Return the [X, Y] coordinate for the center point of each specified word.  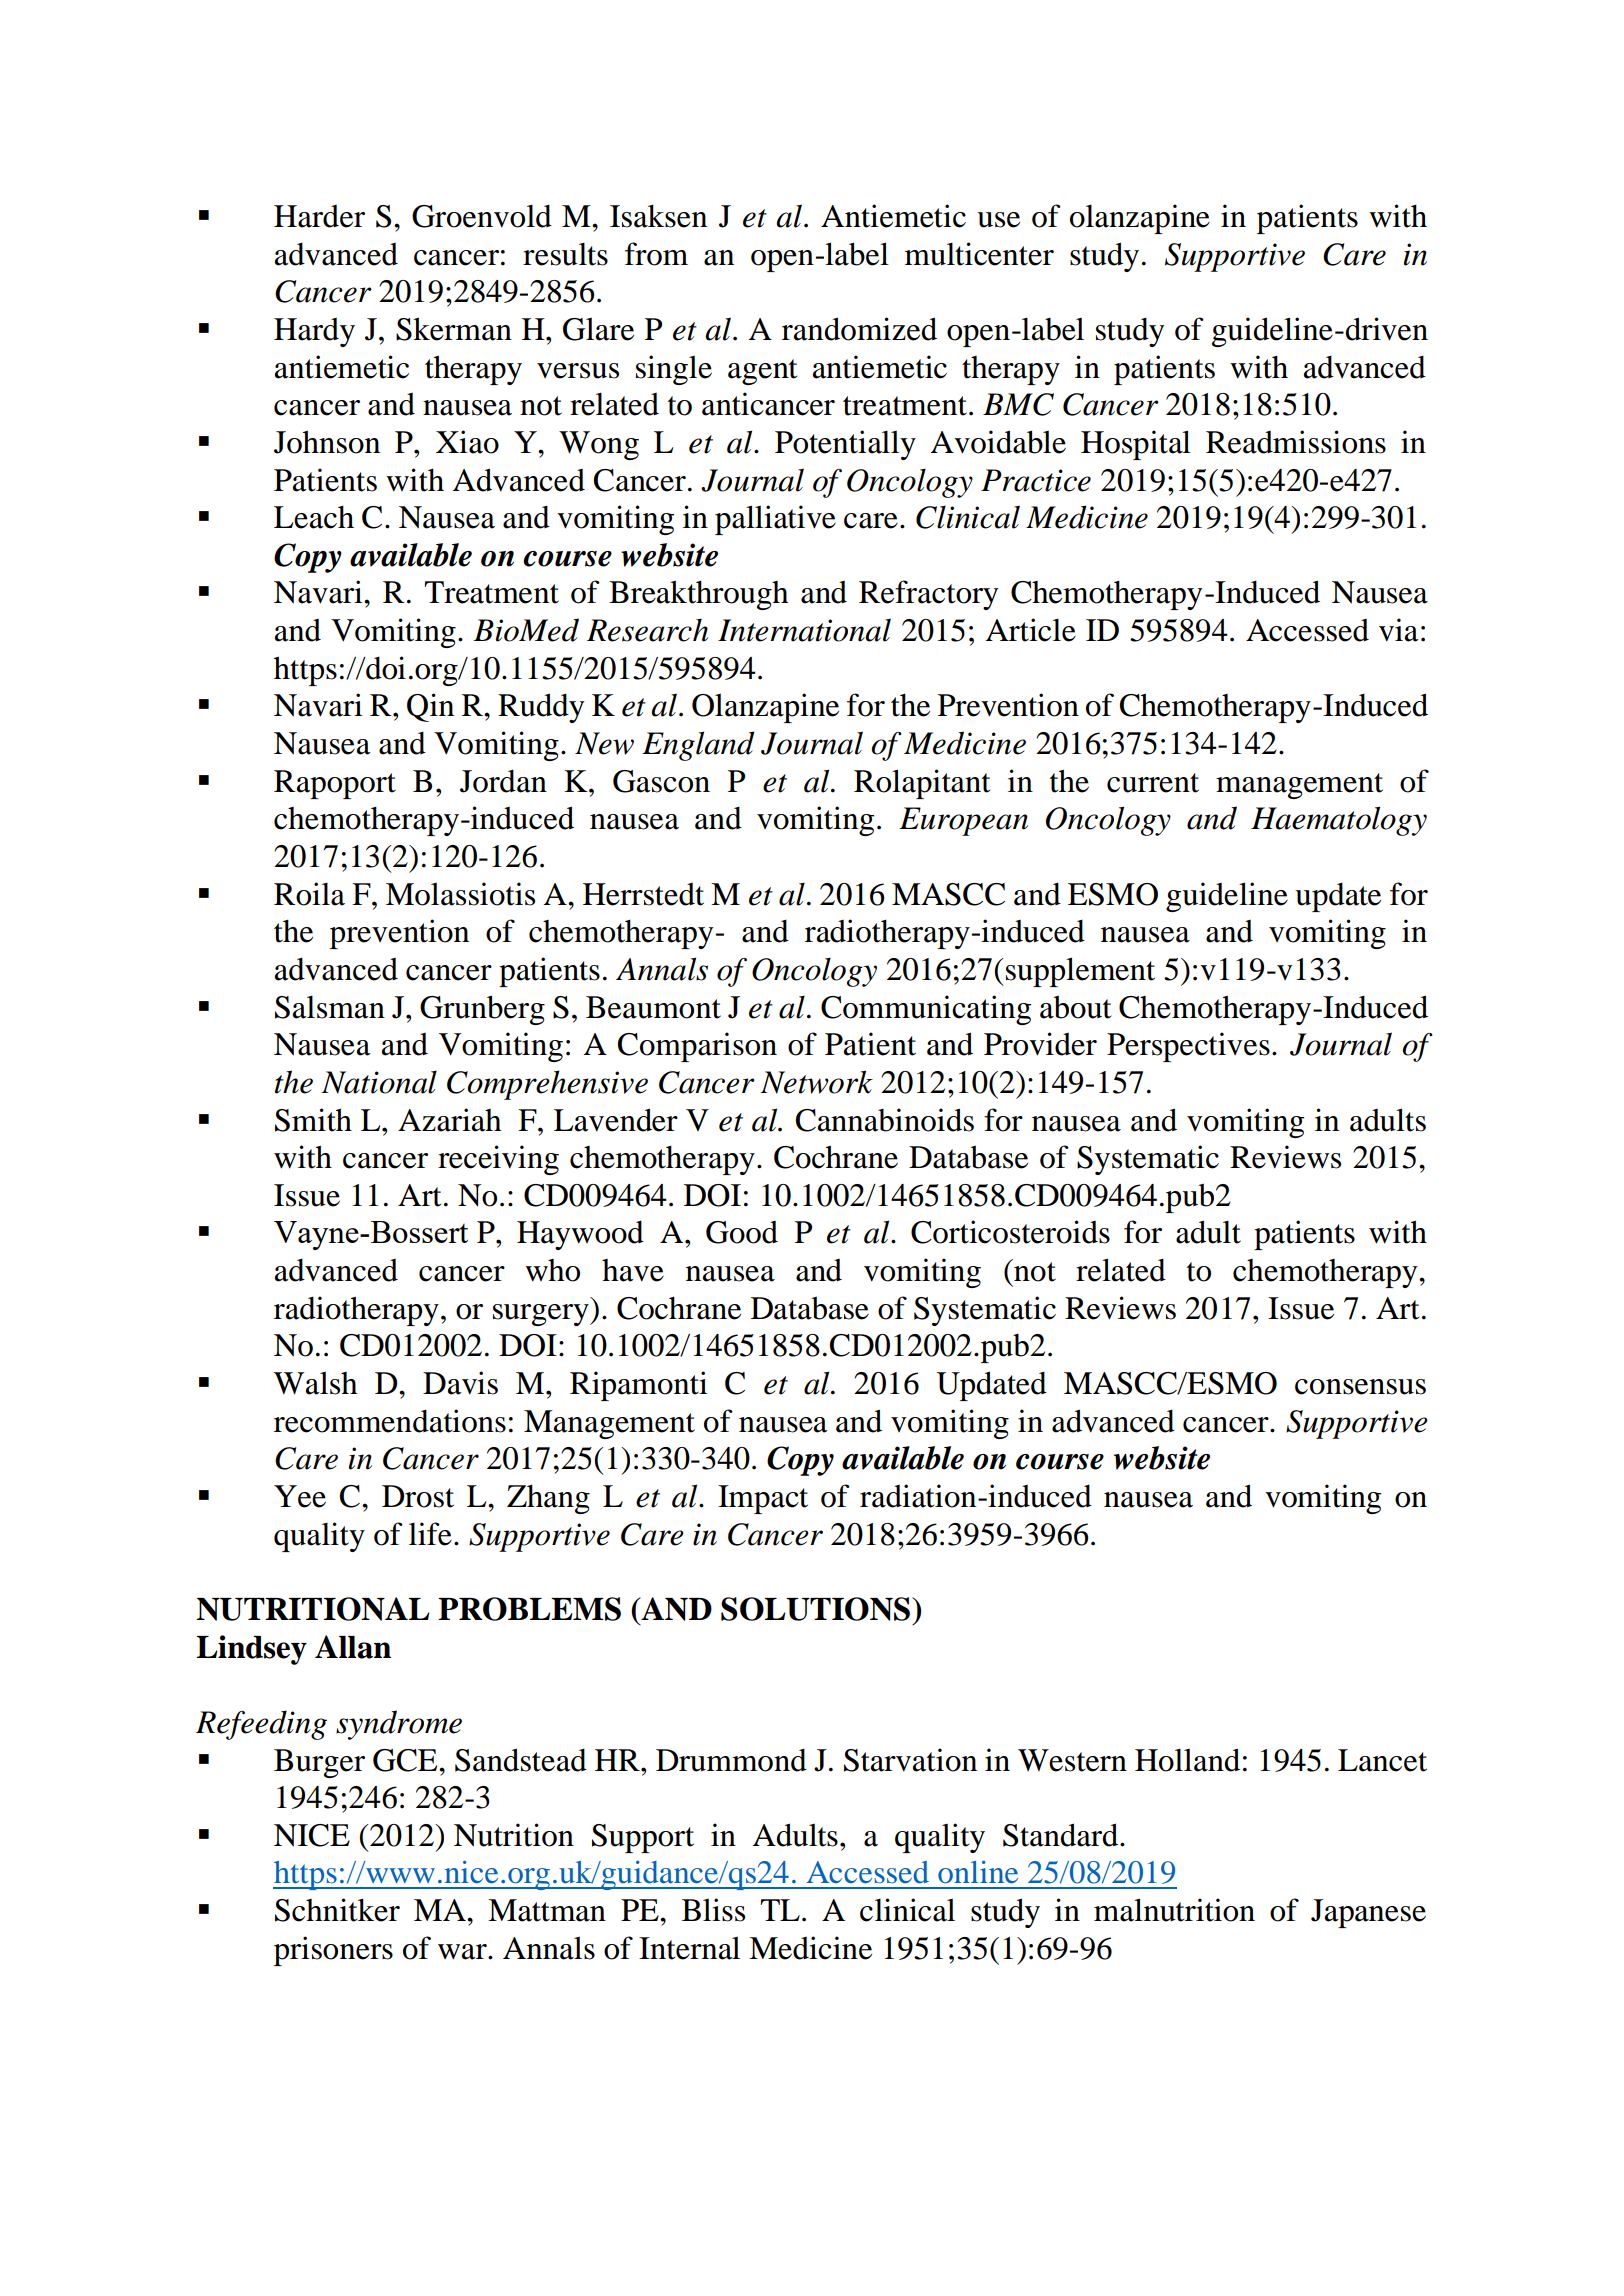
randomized [859, 329]
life [430, 1534]
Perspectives [1188, 1047]
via [1399, 630]
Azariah [449, 1120]
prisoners [333, 1951]
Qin [430, 707]
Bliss [713, 1910]
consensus [1360, 1387]
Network [816, 1082]
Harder [319, 216]
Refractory [928, 595]
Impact [763, 1499]
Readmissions [1296, 442]
